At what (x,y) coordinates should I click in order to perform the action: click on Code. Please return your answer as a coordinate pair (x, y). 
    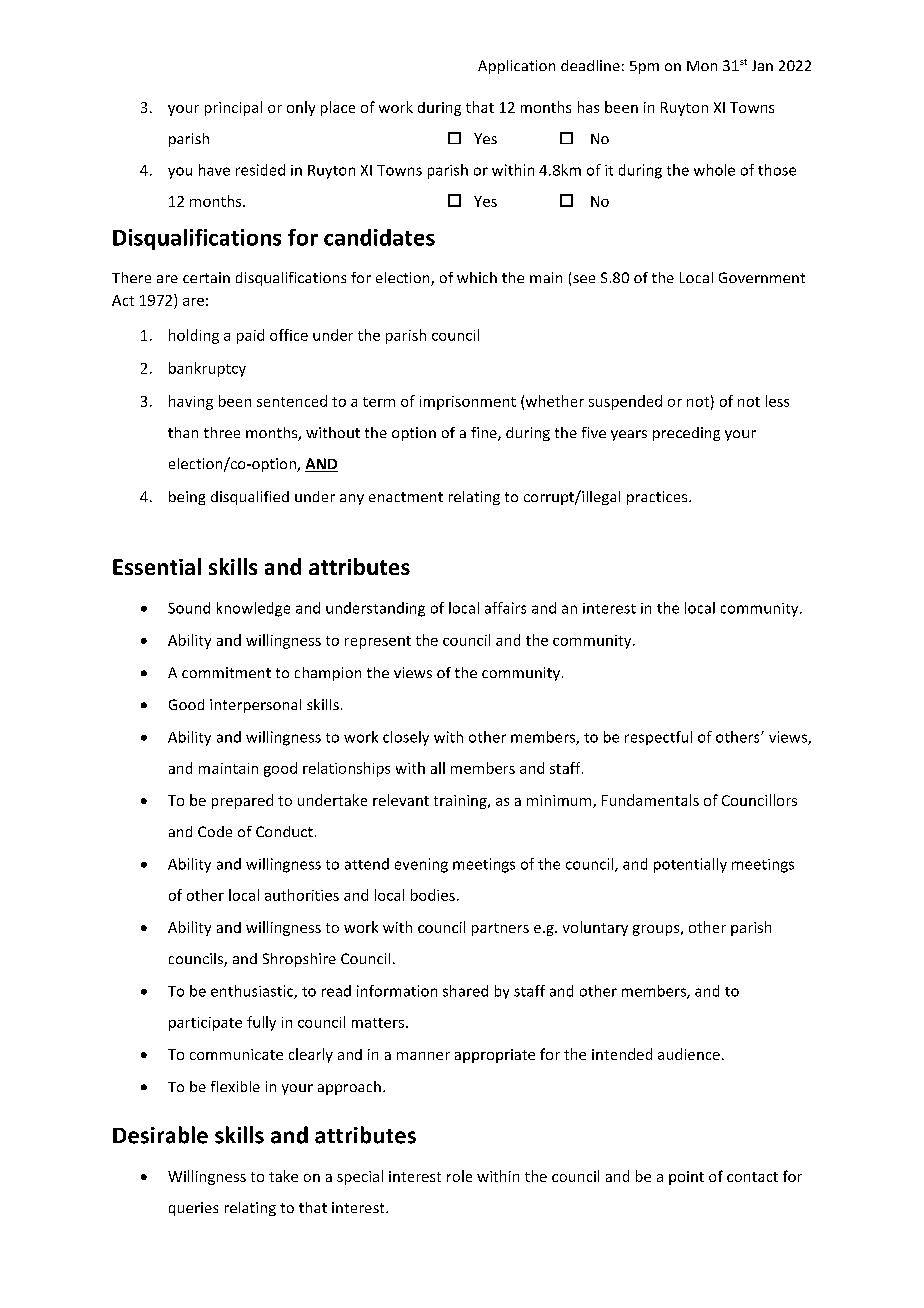
    Looking at the image, I should click on (215, 831).
